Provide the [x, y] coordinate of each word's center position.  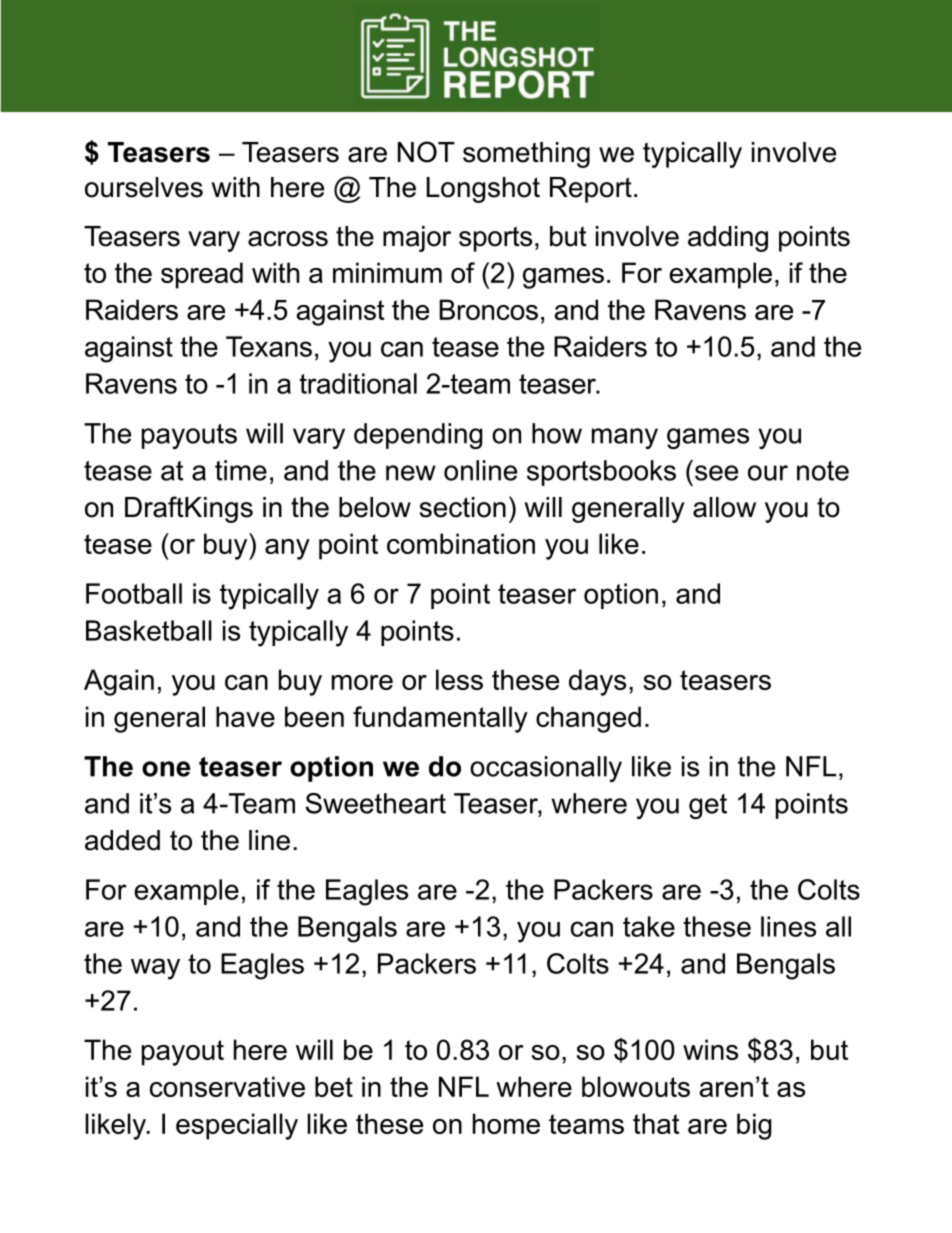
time [241, 470]
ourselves [144, 187]
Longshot [483, 190]
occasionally [546, 769]
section [463, 507]
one [166, 769]
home [506, 1123]
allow [724, 507]
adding [728, 239]
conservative [227, 1086]
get [708, 806]
